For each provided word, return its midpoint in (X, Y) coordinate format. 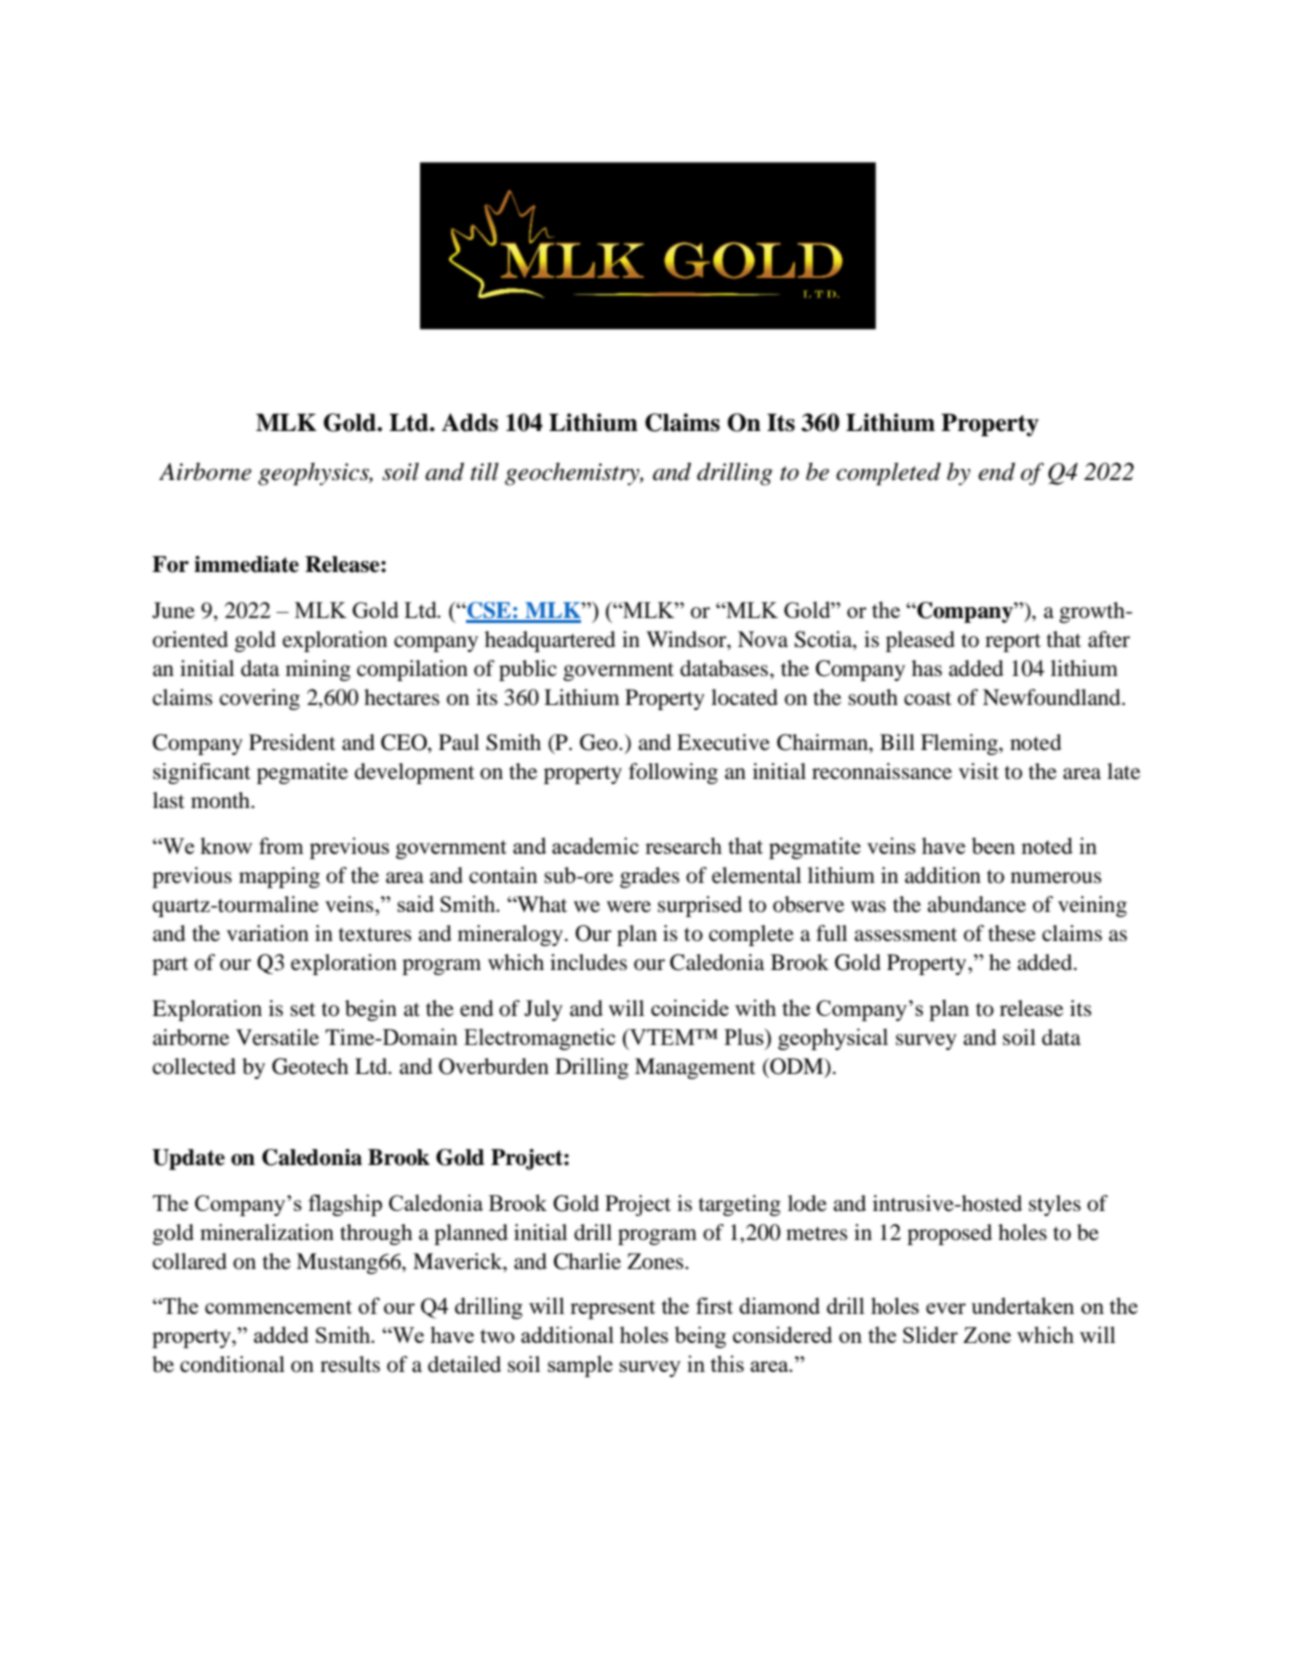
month (221, 800)
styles (1055, 1205)
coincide (690, 1007)
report (1013, 643)
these (1012, 933)
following (673, 773)
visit (979, 771)
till (485, 472)
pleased (920, 641)
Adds (469, 422)
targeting (740, 1205)
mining (318, 670)
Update (188, 1159)
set (303, 1010)
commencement (278, 1307)
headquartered (550, 641)
